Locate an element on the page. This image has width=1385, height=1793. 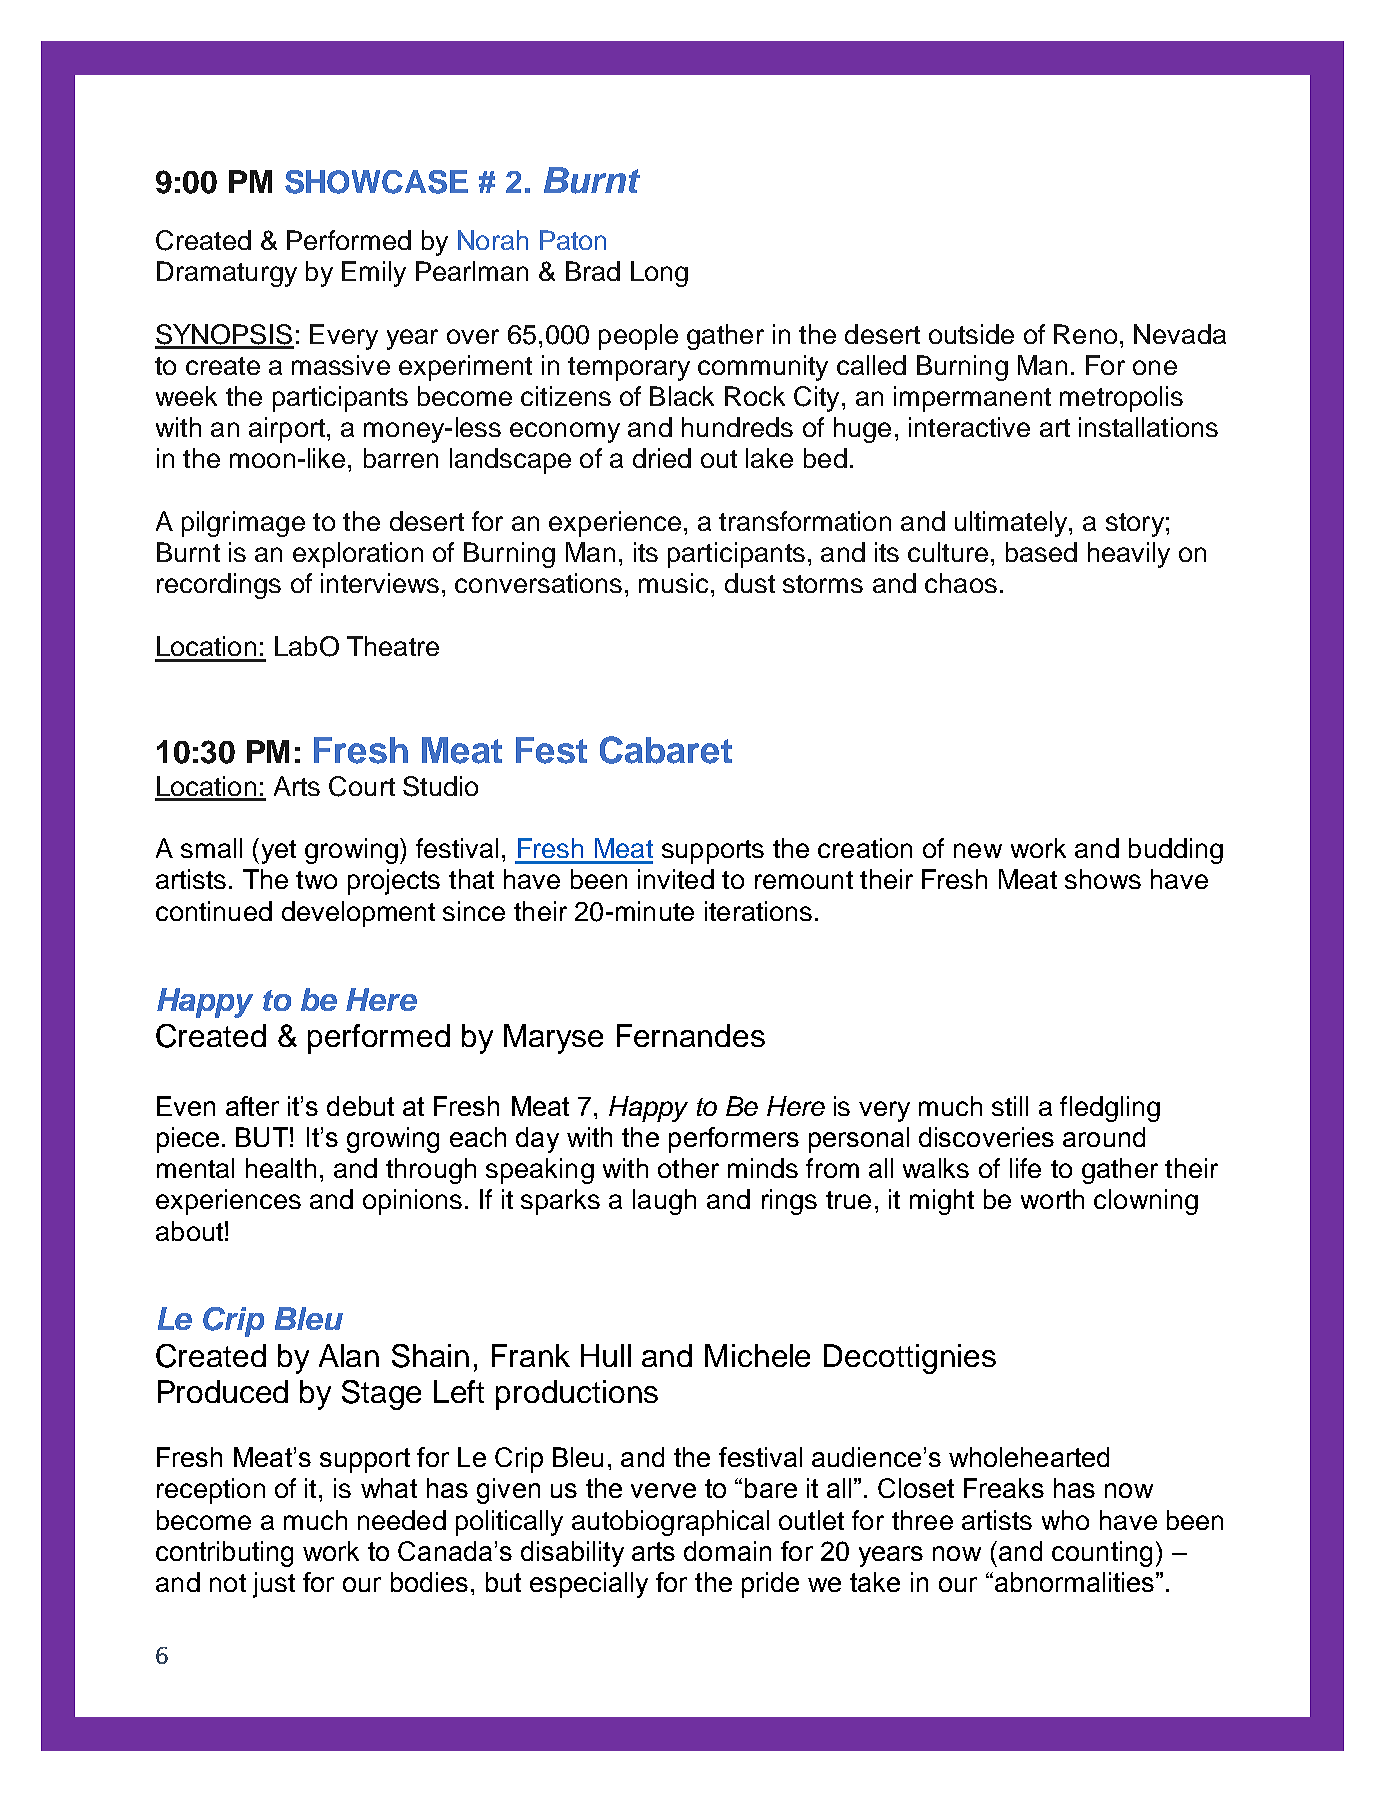
Theatre is located at coordinates (393, 646).
